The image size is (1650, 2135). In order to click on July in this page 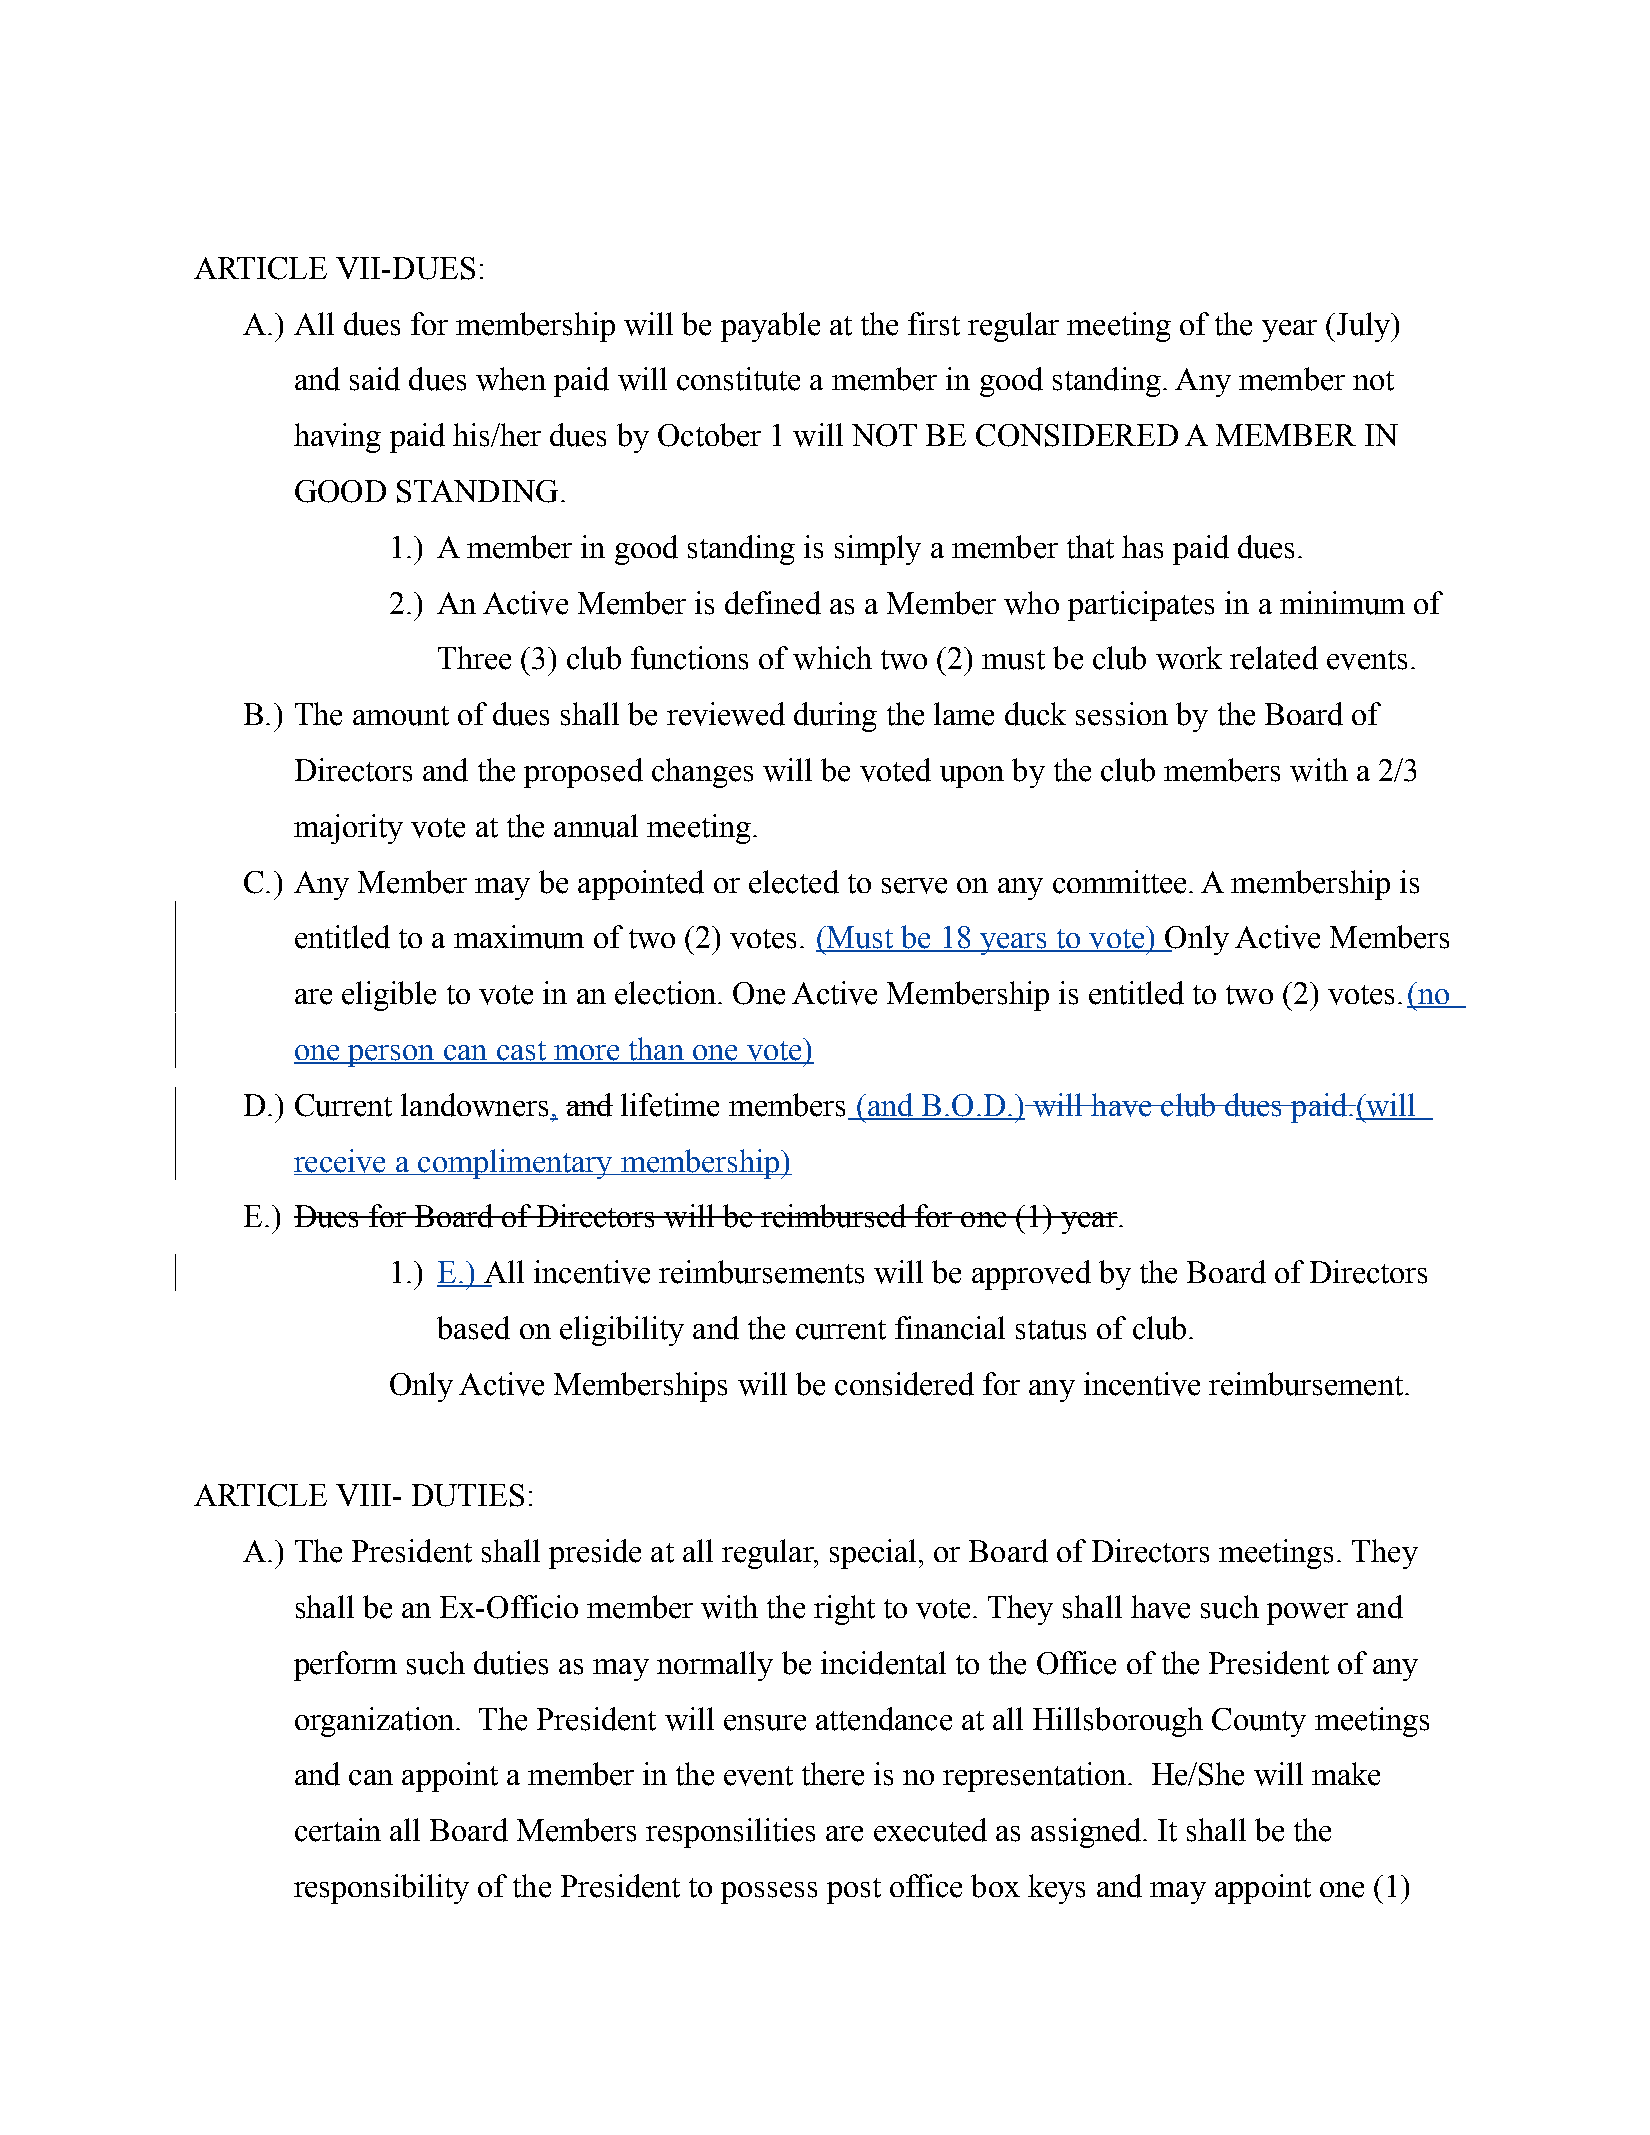, I will do `click(1363, 327)`.
